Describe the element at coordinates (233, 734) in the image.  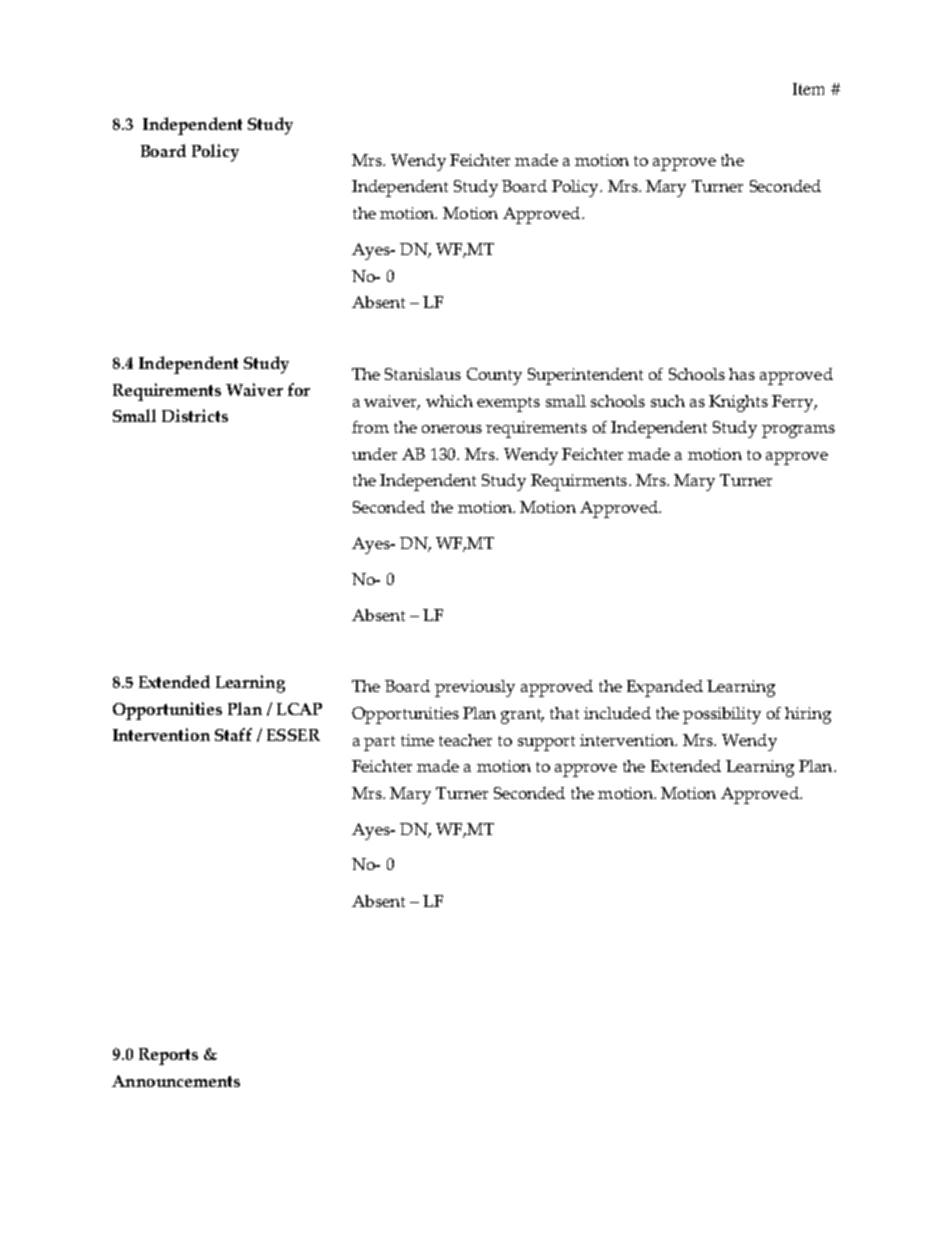
I see `Staff` at that location.
